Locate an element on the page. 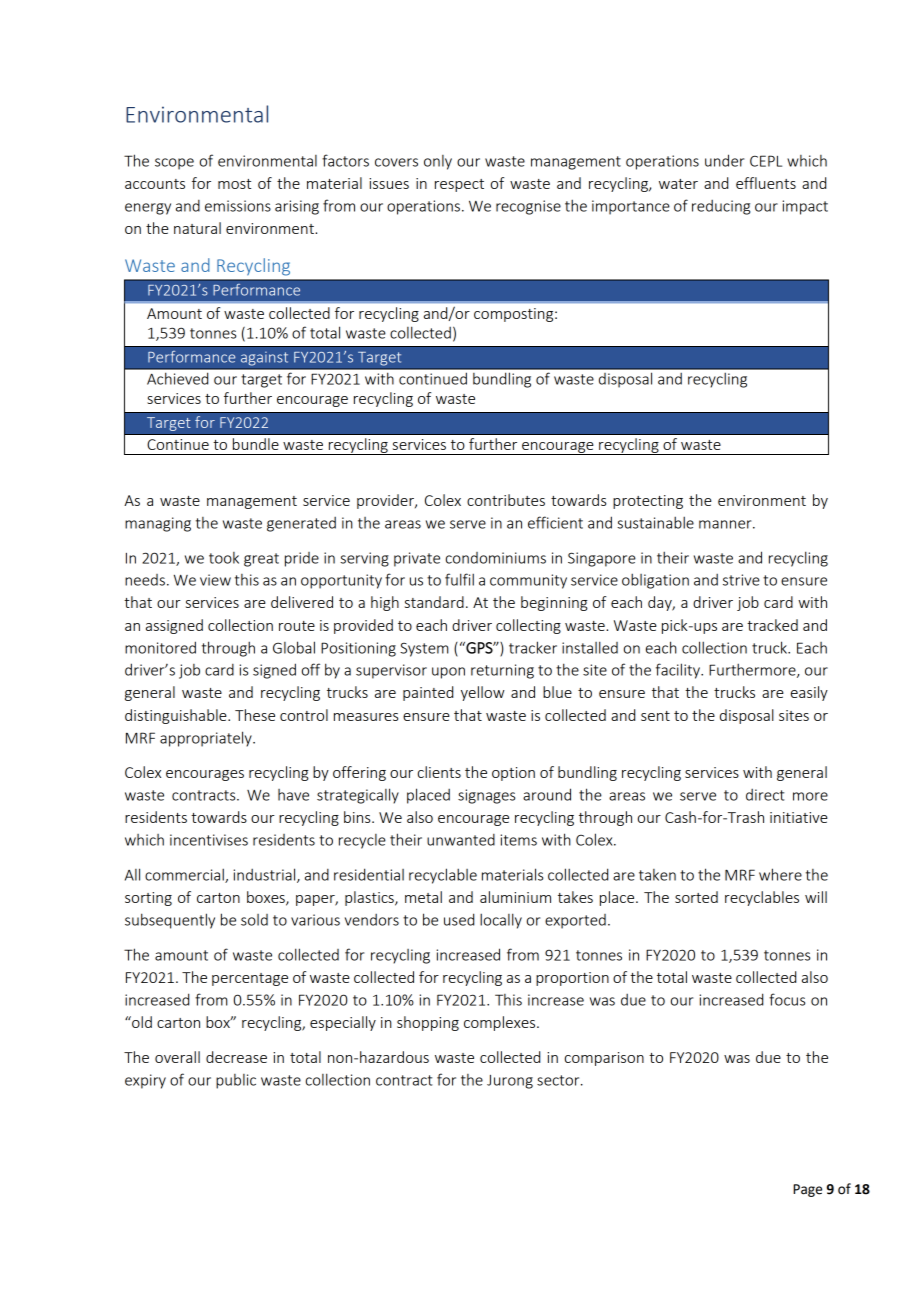 Image resolution: width=924 pixels, height=1307 pixels. most is located at coordinates (234, 184).
